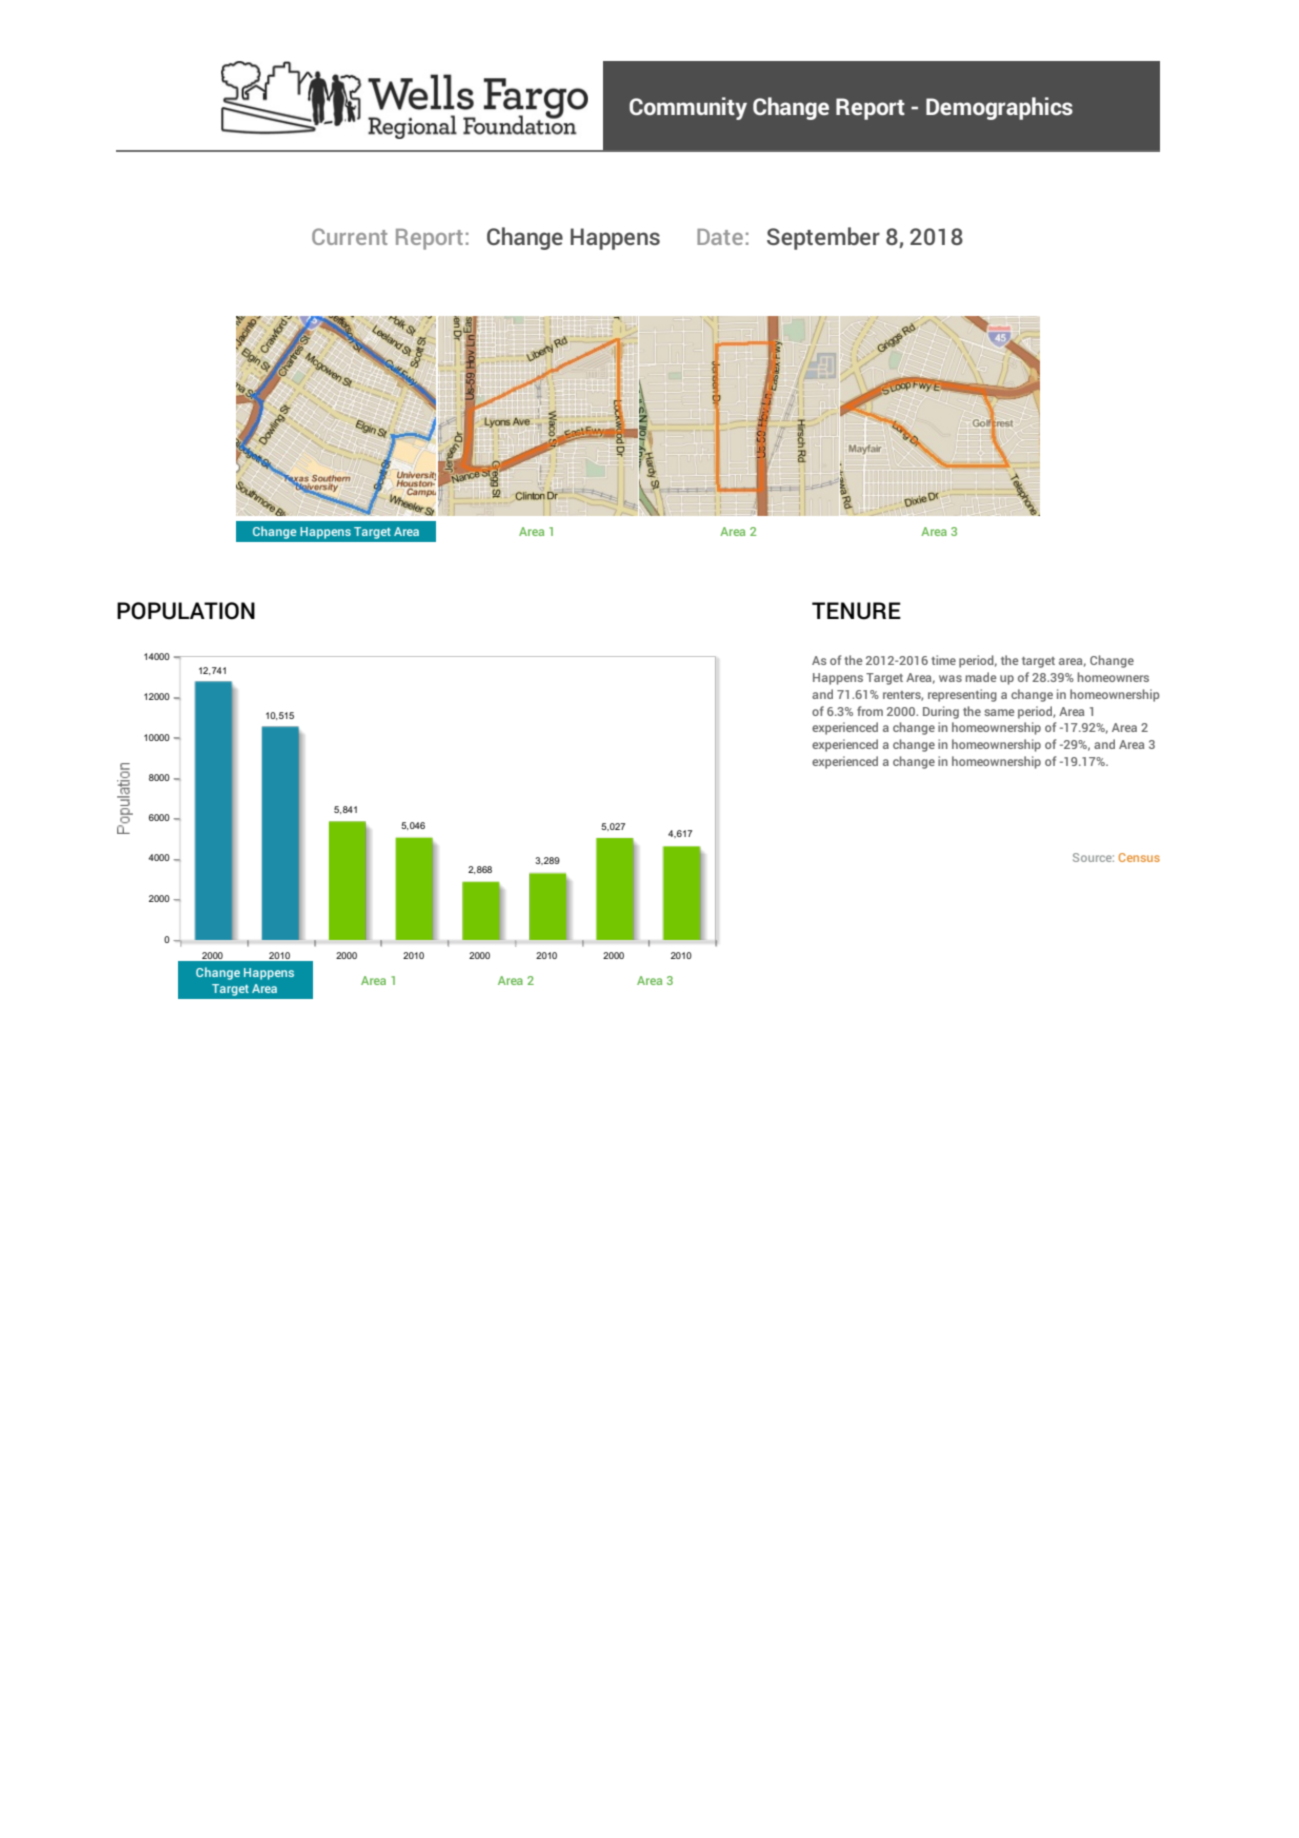  I want to click on from, so click(870, 711).
